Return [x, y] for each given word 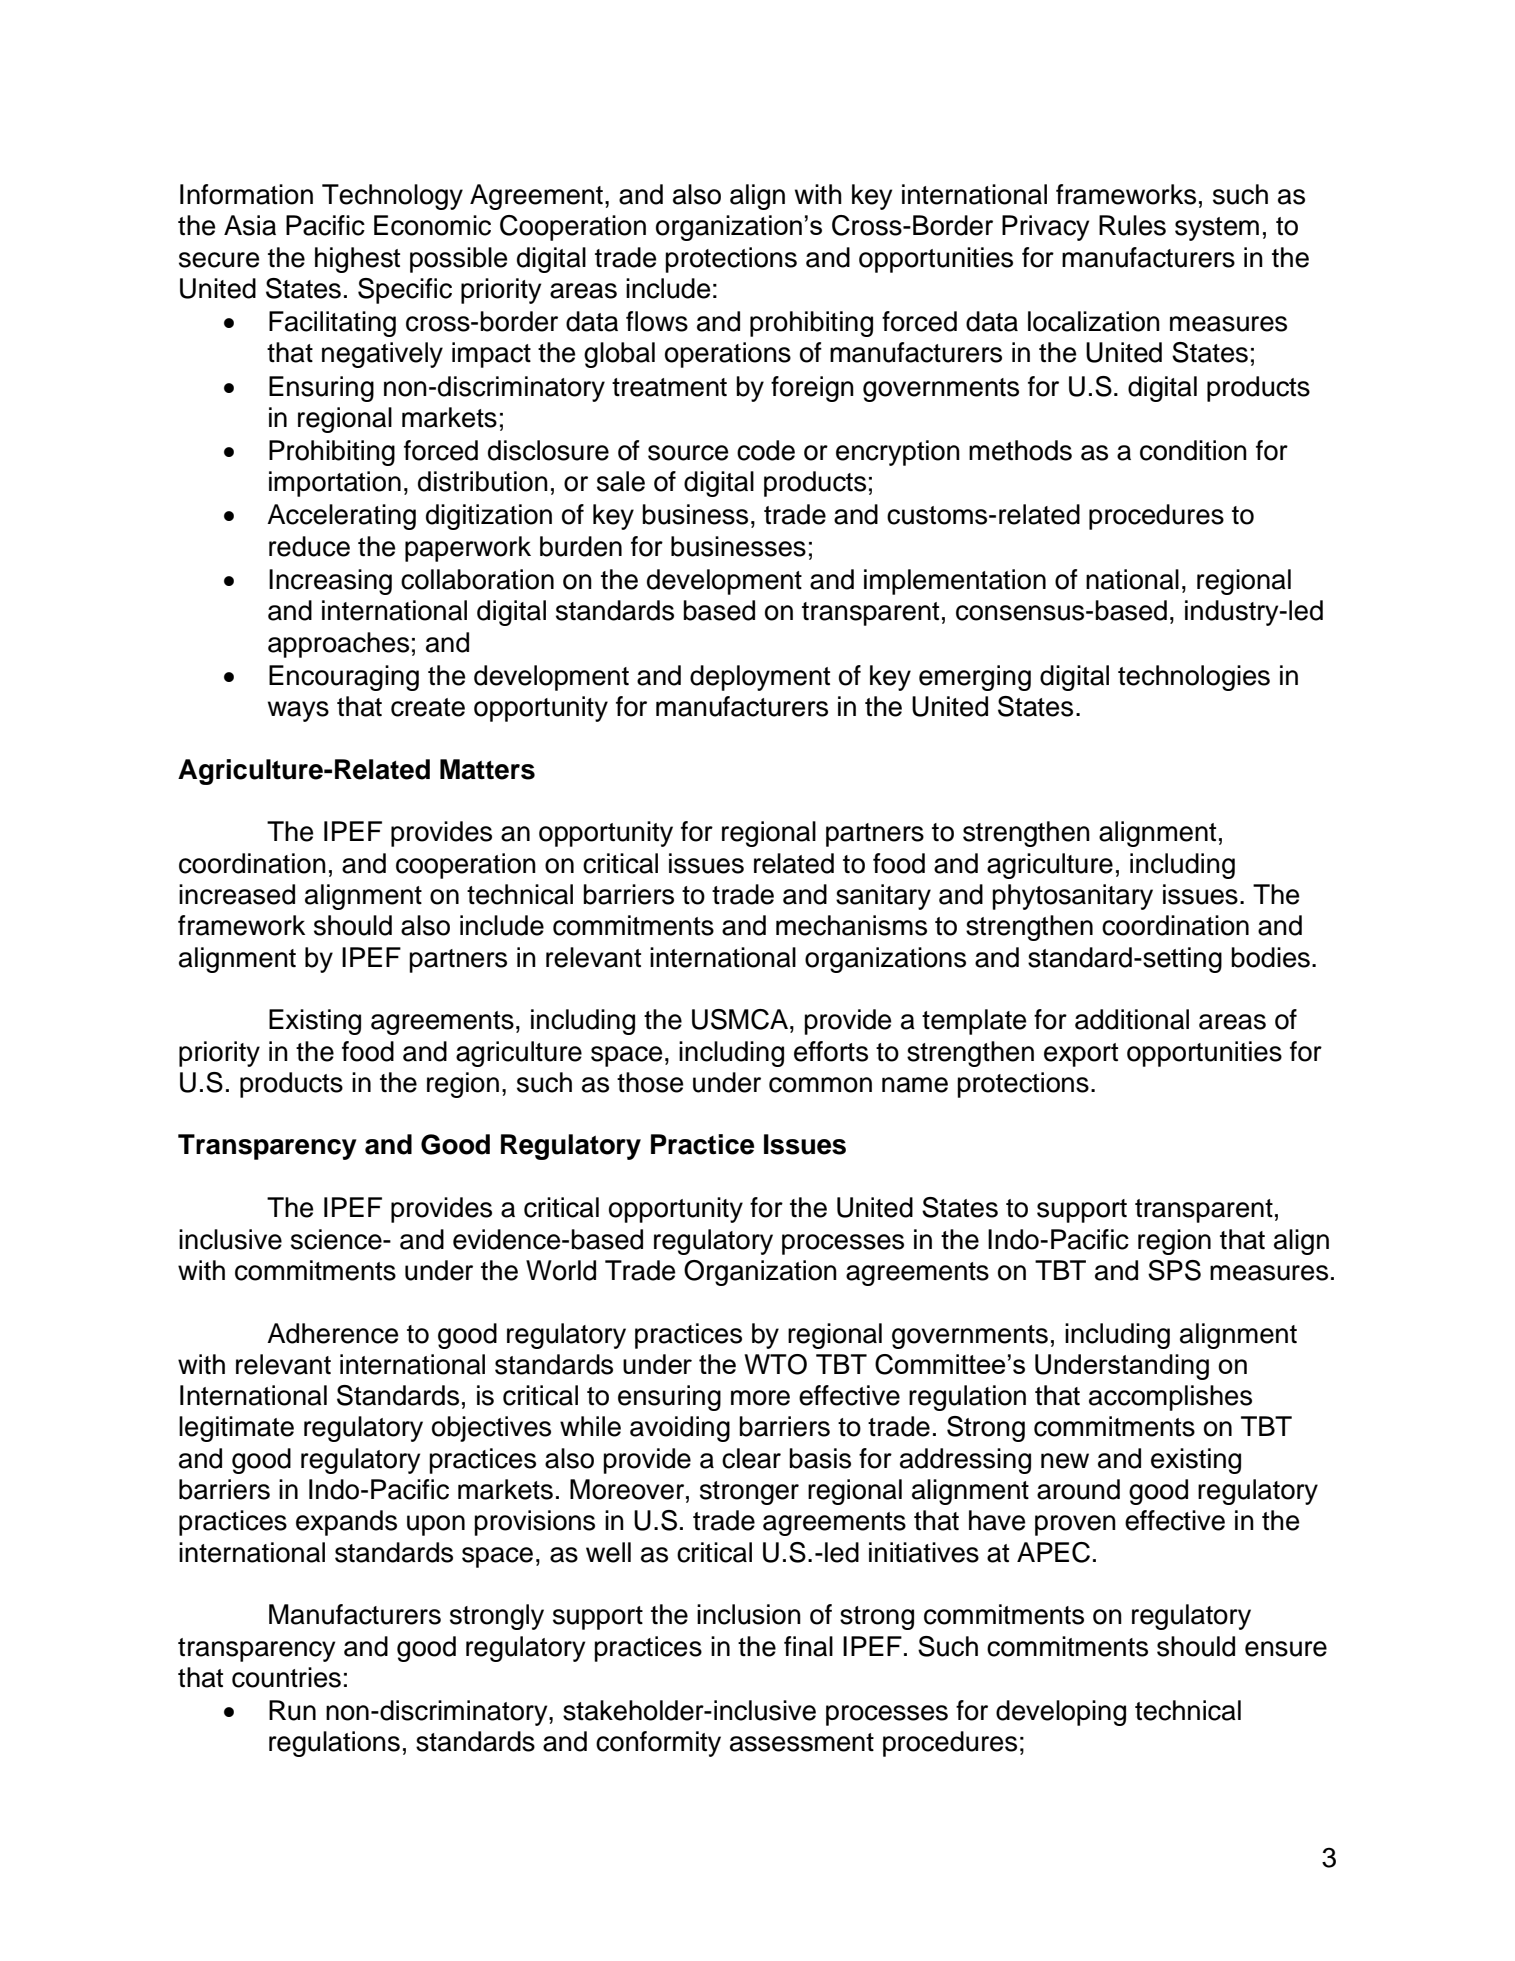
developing [1061, 1713]
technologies [1194, 678]
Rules [1132, 225]
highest [357, 260]
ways [298, 711]
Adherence [332, 1333]
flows [657, 321]
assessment [802, 1742]
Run [292, 1710]
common [820, 1085]
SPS [1174, 1270]
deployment [760, 678]
